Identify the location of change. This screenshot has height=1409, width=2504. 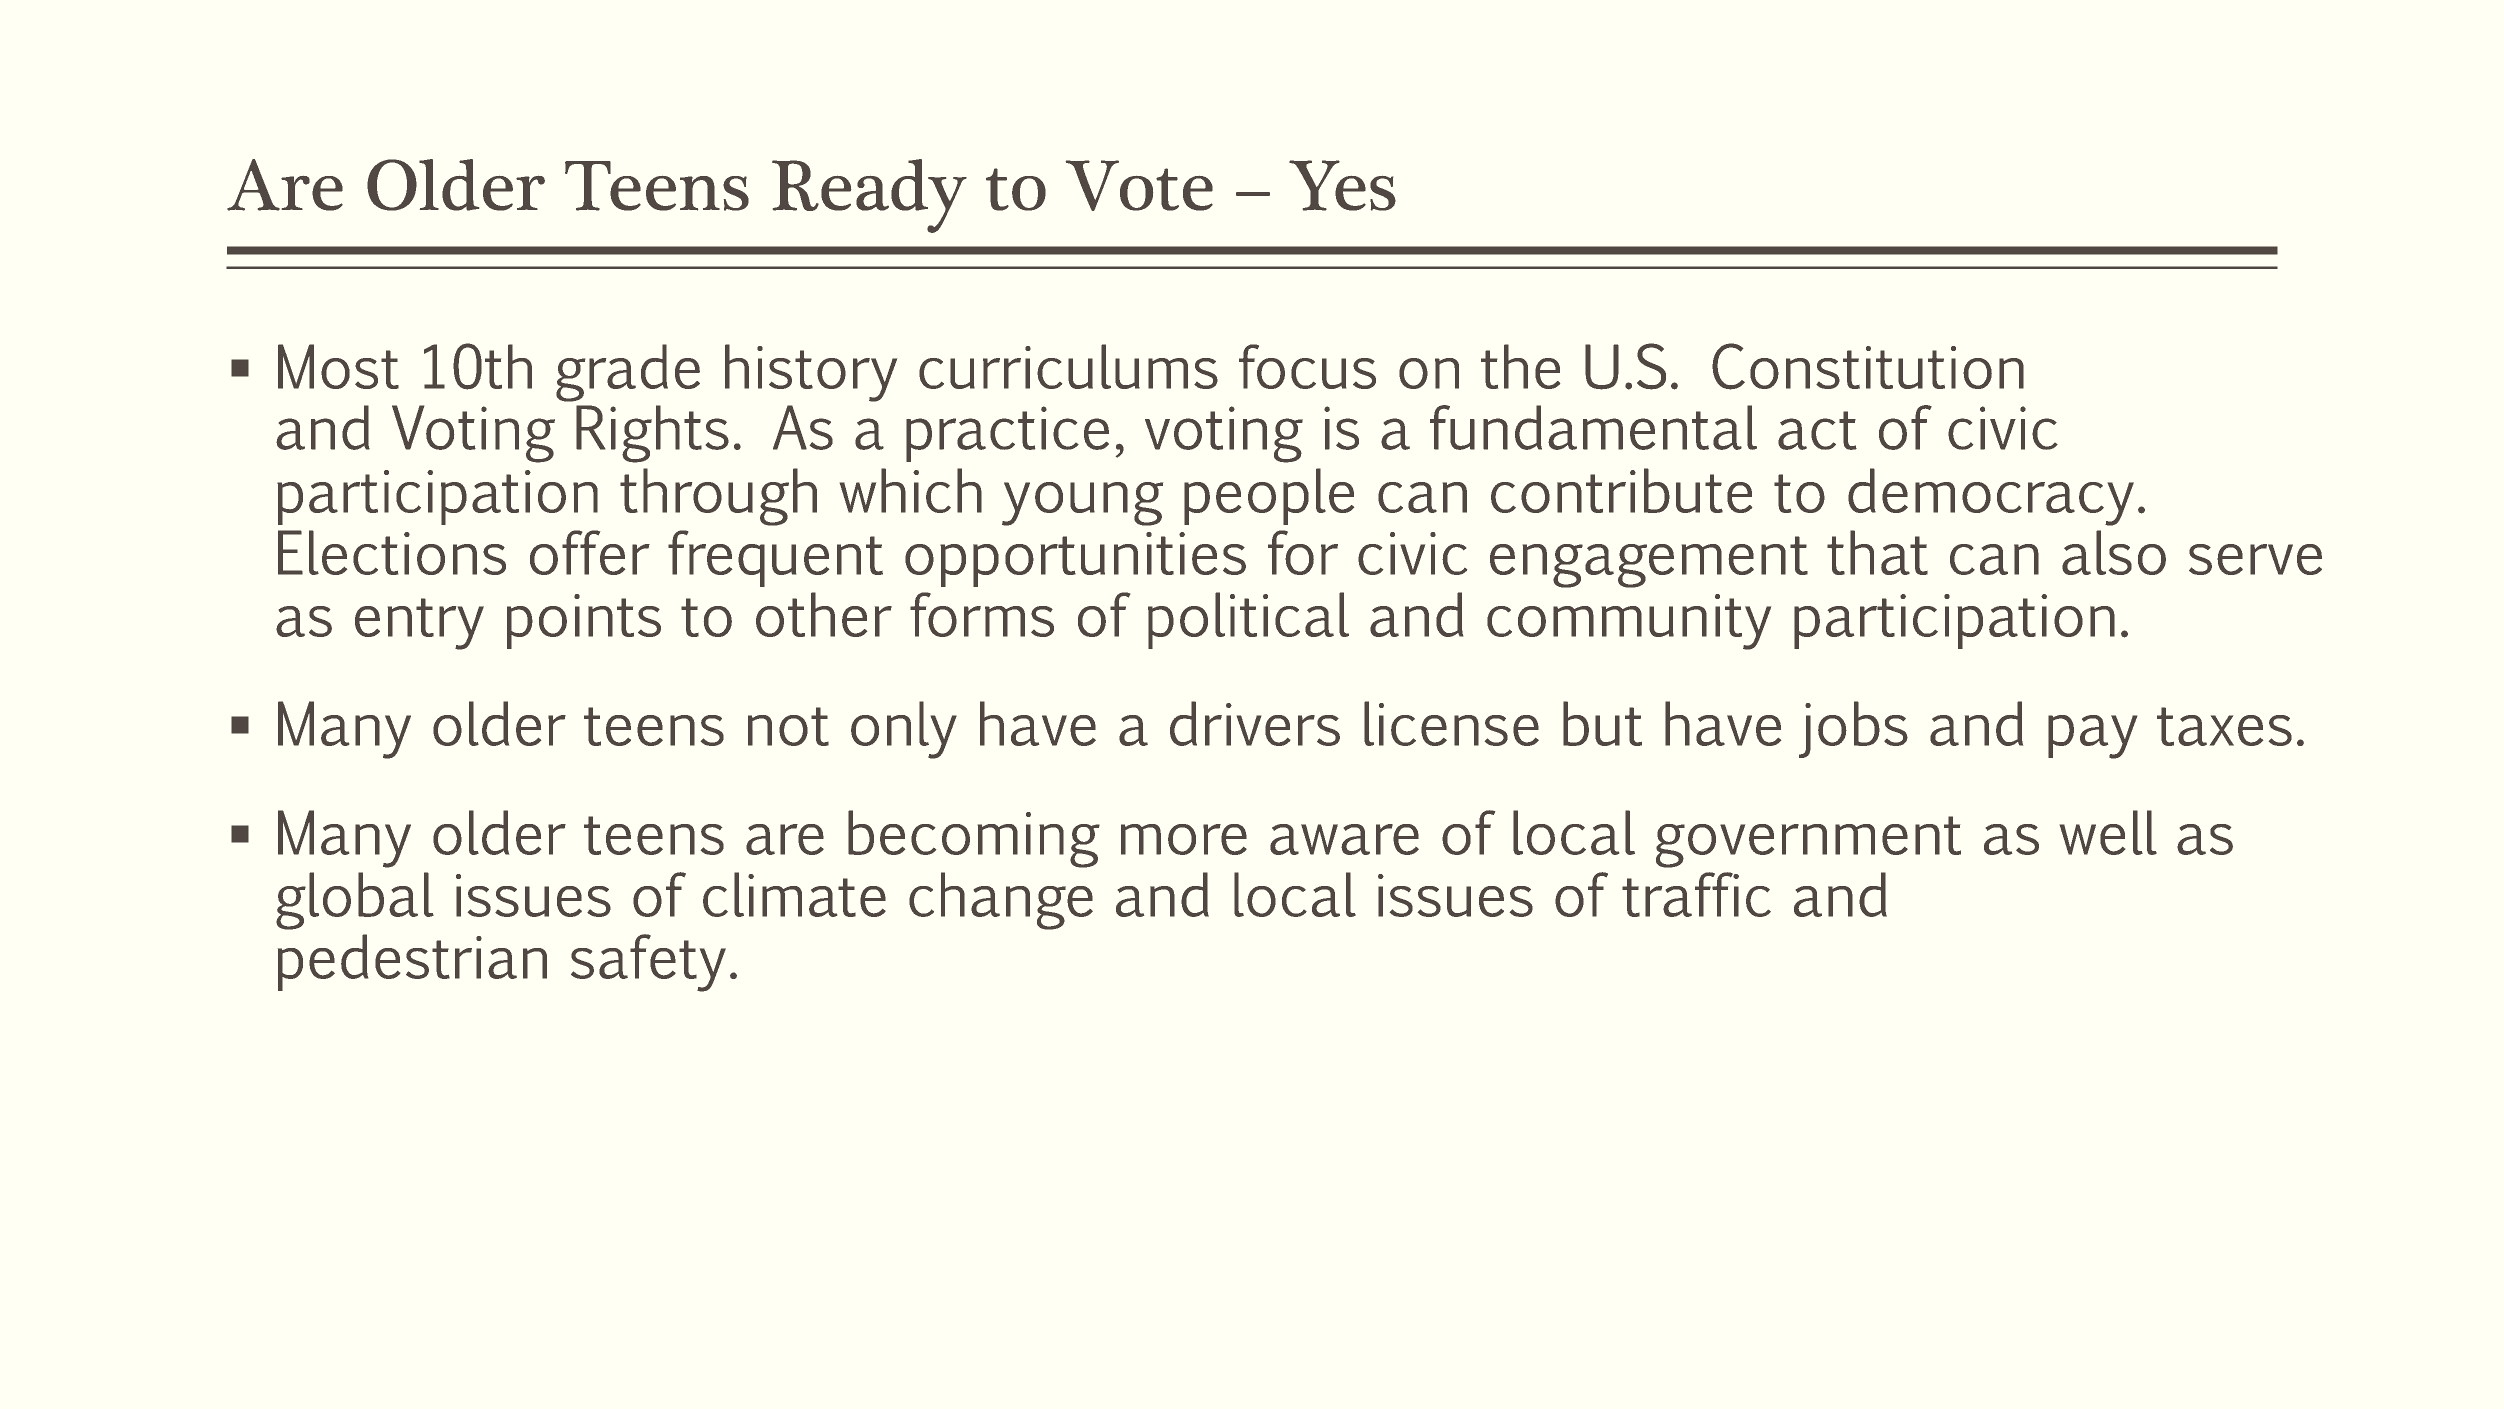
(1001, 901).
